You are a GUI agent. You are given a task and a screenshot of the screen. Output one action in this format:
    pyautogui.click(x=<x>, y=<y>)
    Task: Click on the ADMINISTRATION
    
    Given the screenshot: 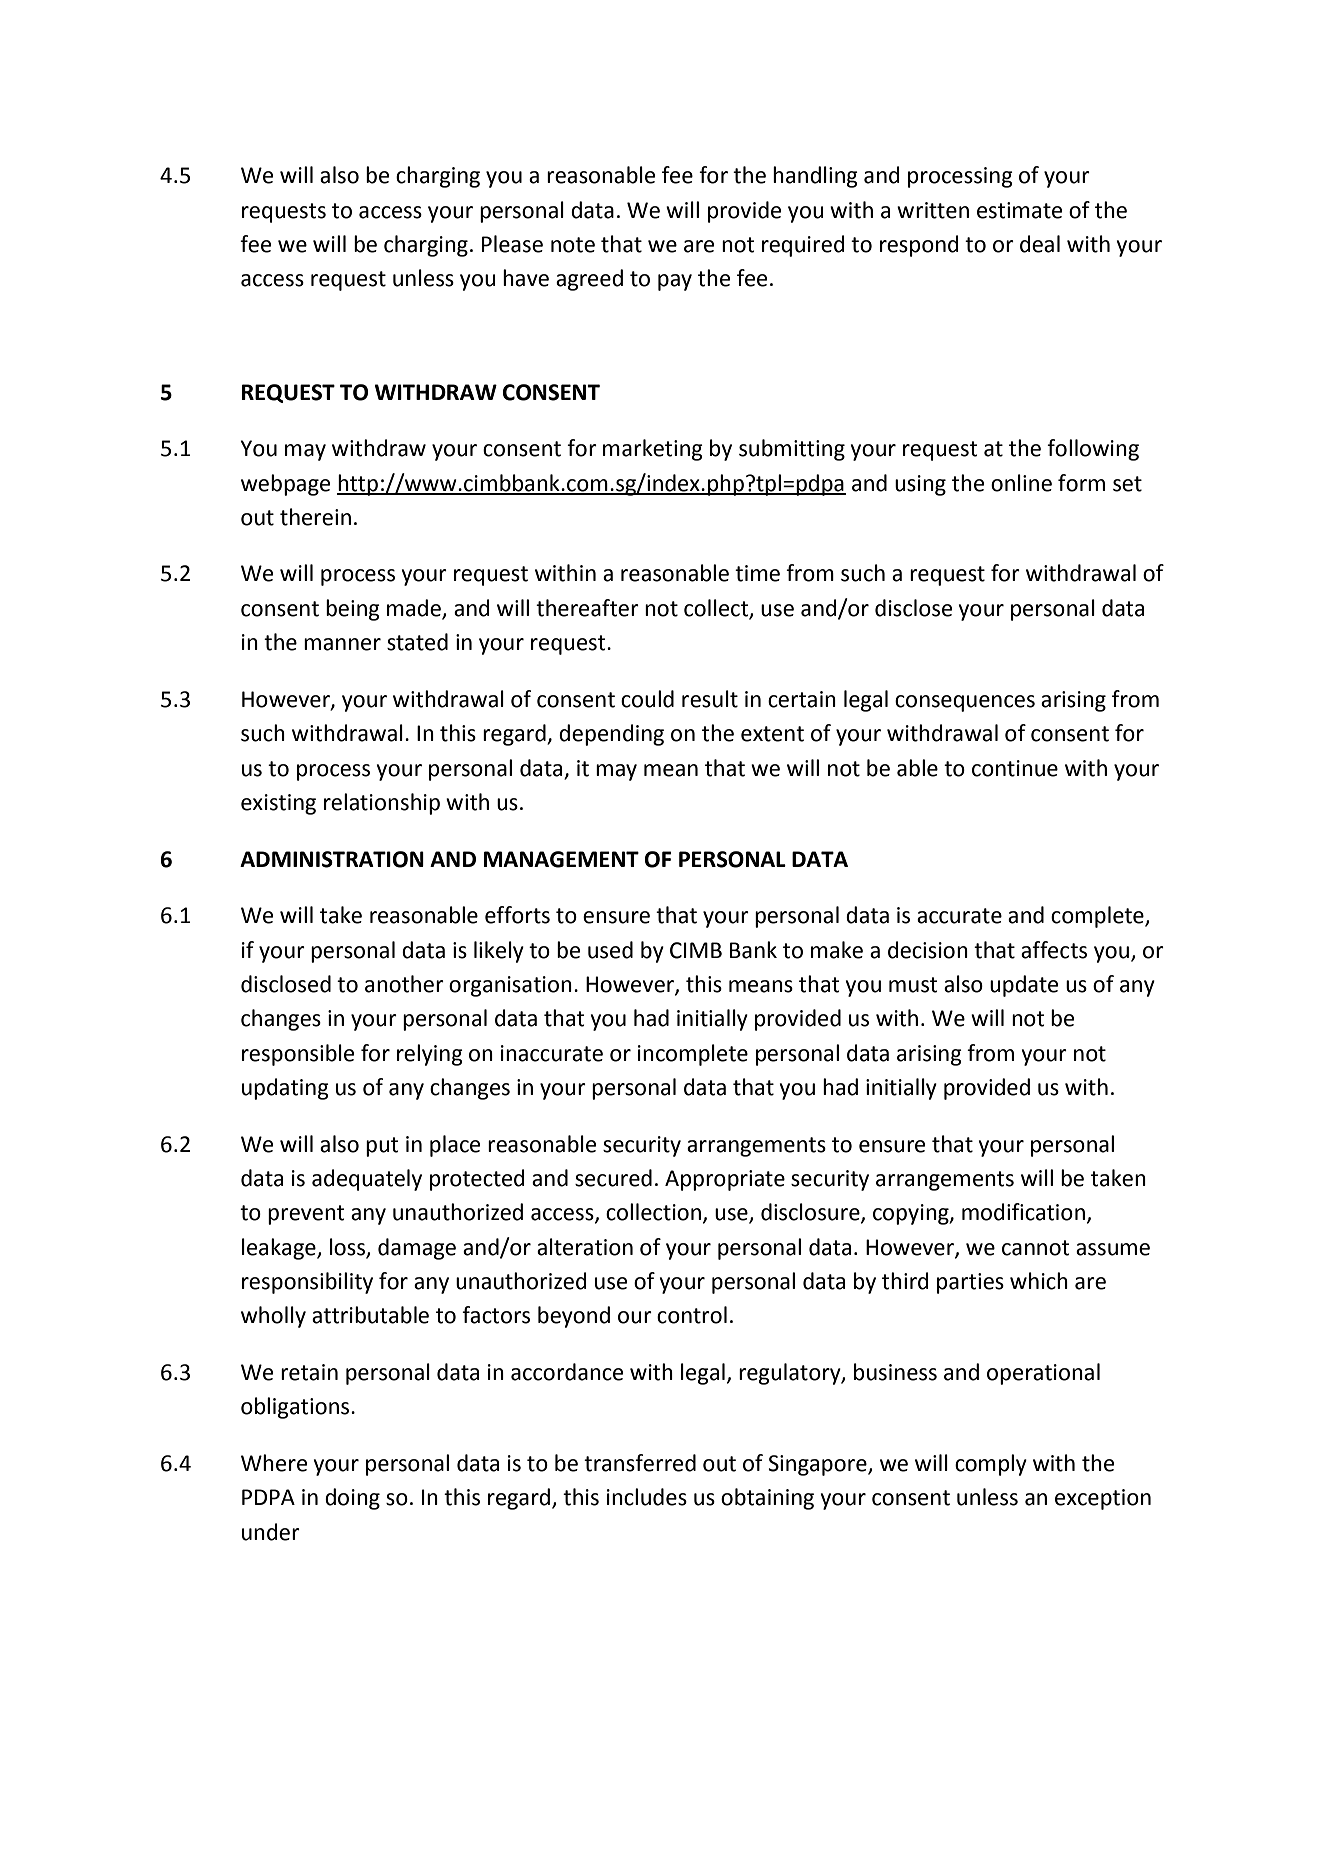 What is the action you would take?
    pyautogui.click(x=332, y=859)
